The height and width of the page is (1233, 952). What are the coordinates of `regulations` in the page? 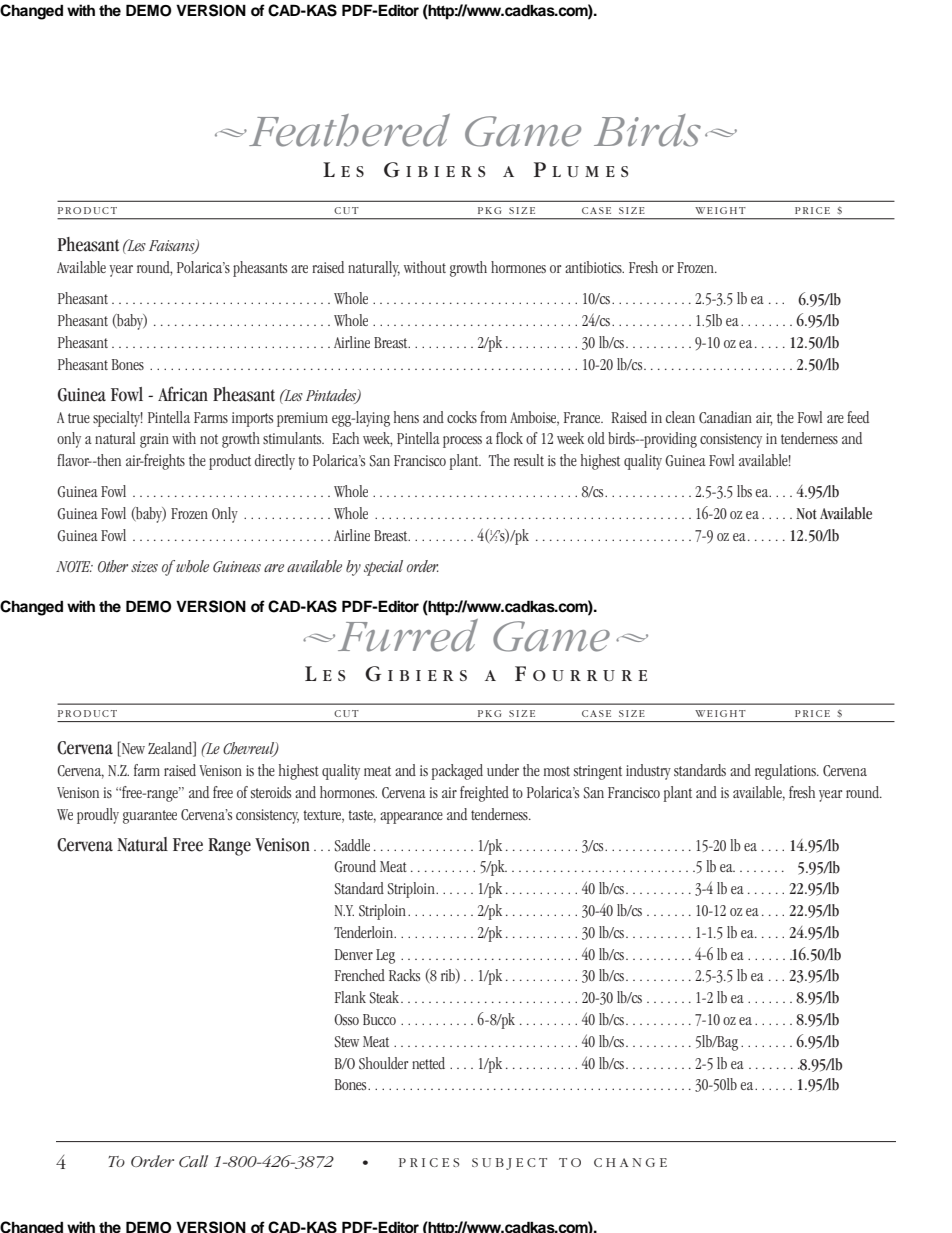 It's located at (786, 772).
